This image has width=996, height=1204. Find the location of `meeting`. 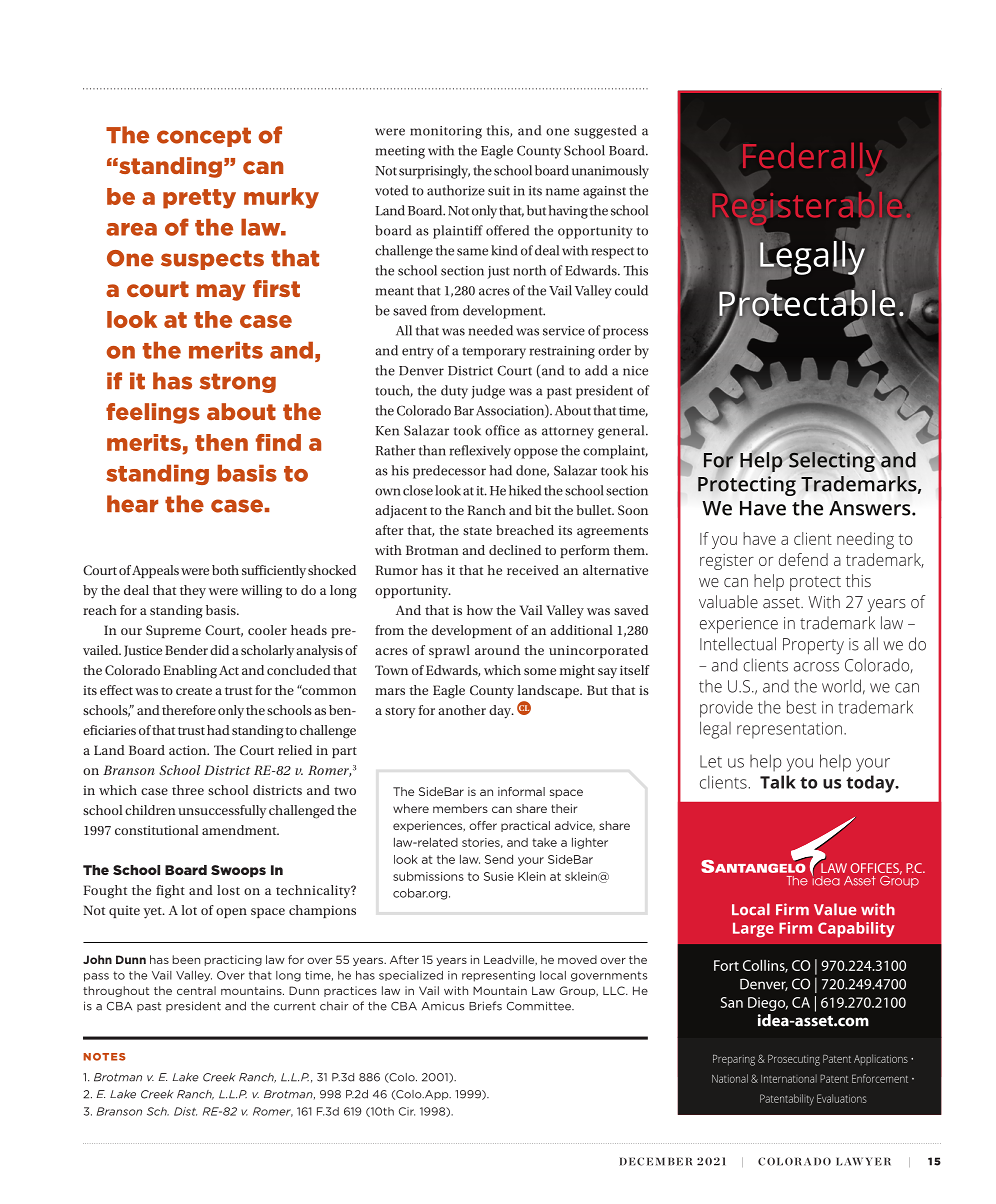

meeting is located at coordinates (400, 152).
